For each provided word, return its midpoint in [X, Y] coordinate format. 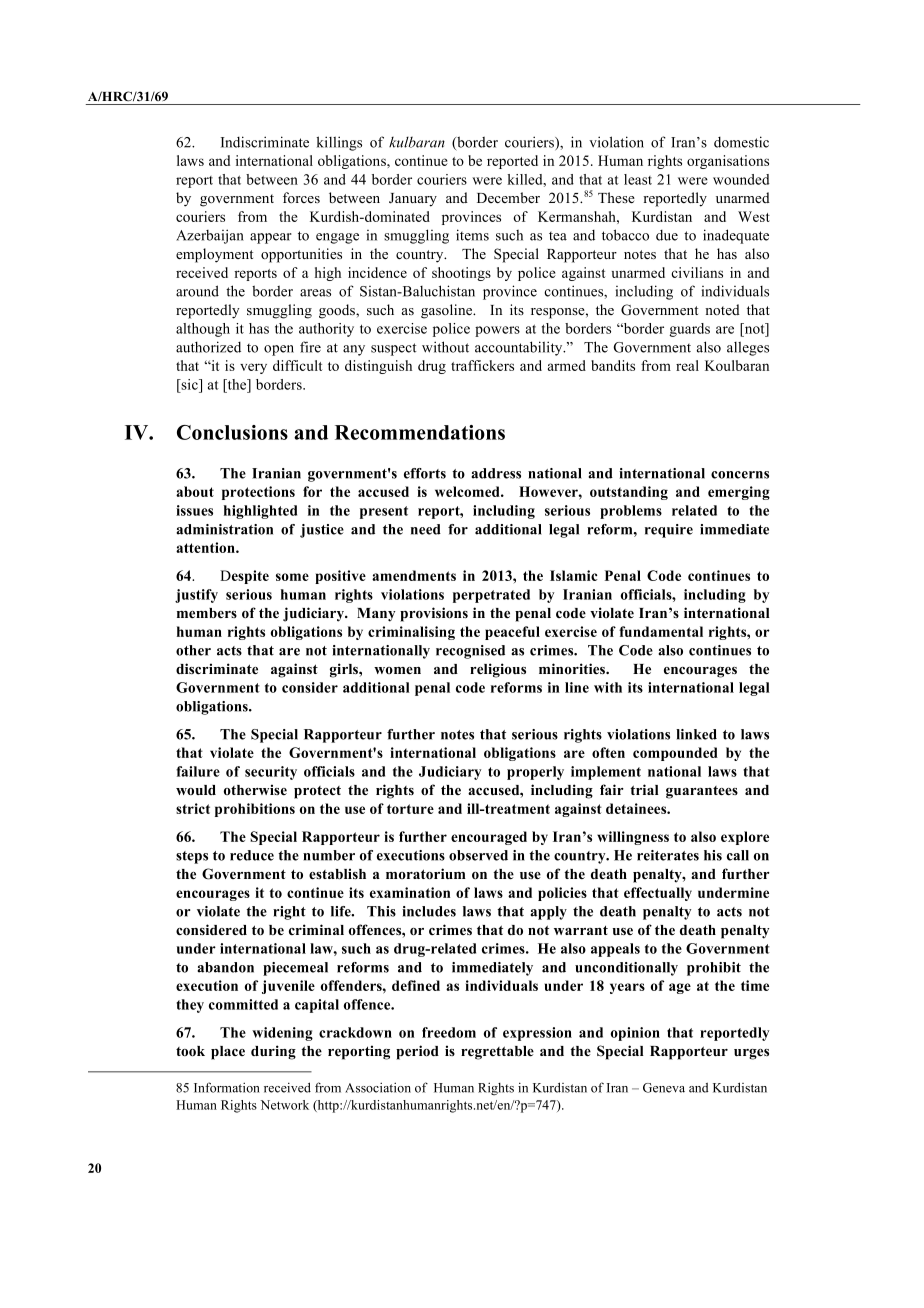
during [273, 1052]
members [207, 613]
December [508, 197]
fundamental [661, 631]
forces [301, 197]
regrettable [497, 1053]
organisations [728, 162]
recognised [470, 652]
